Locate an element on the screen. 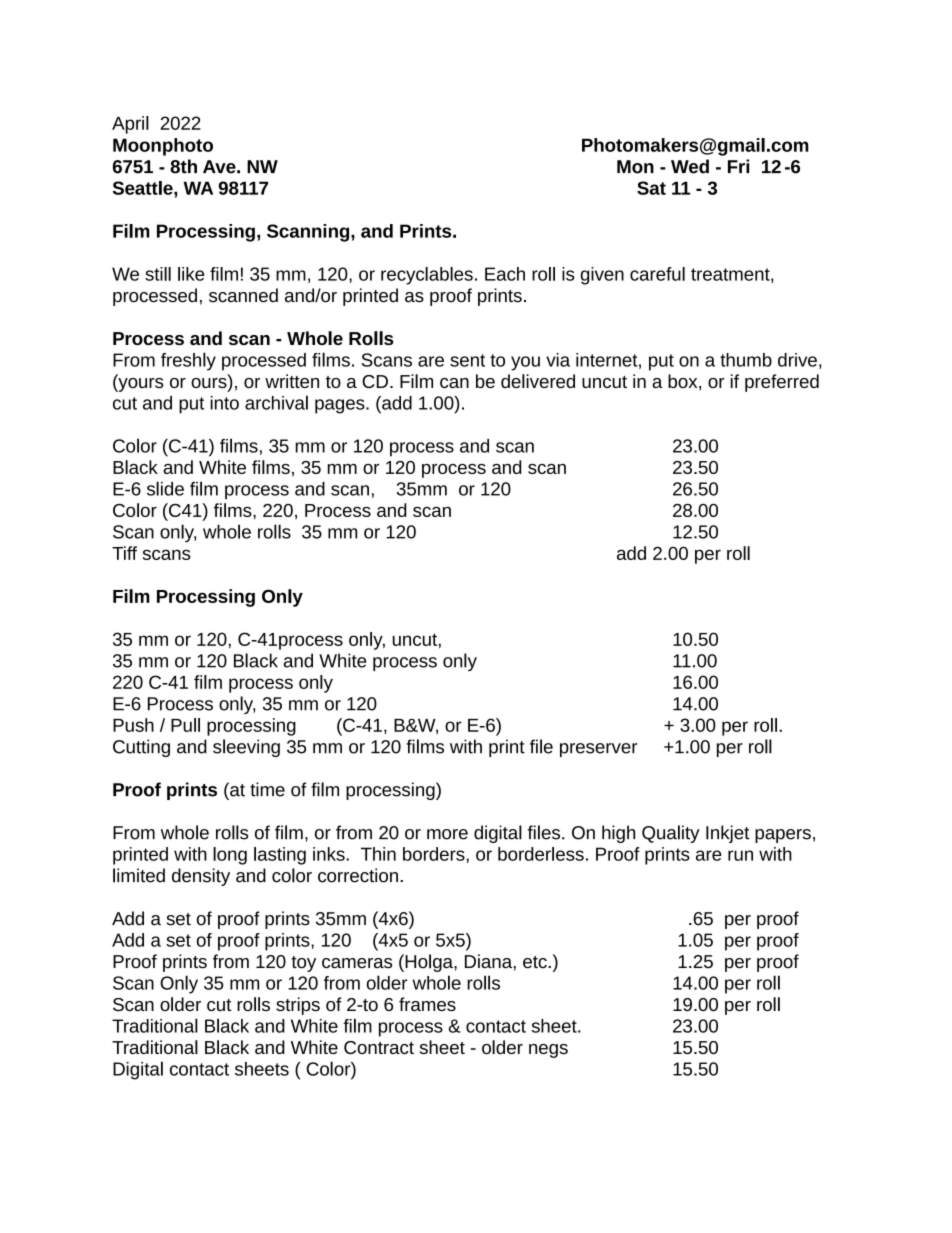 The height and width of the screenshot is (1233, 952). more is located at coordinates (447, 834).
